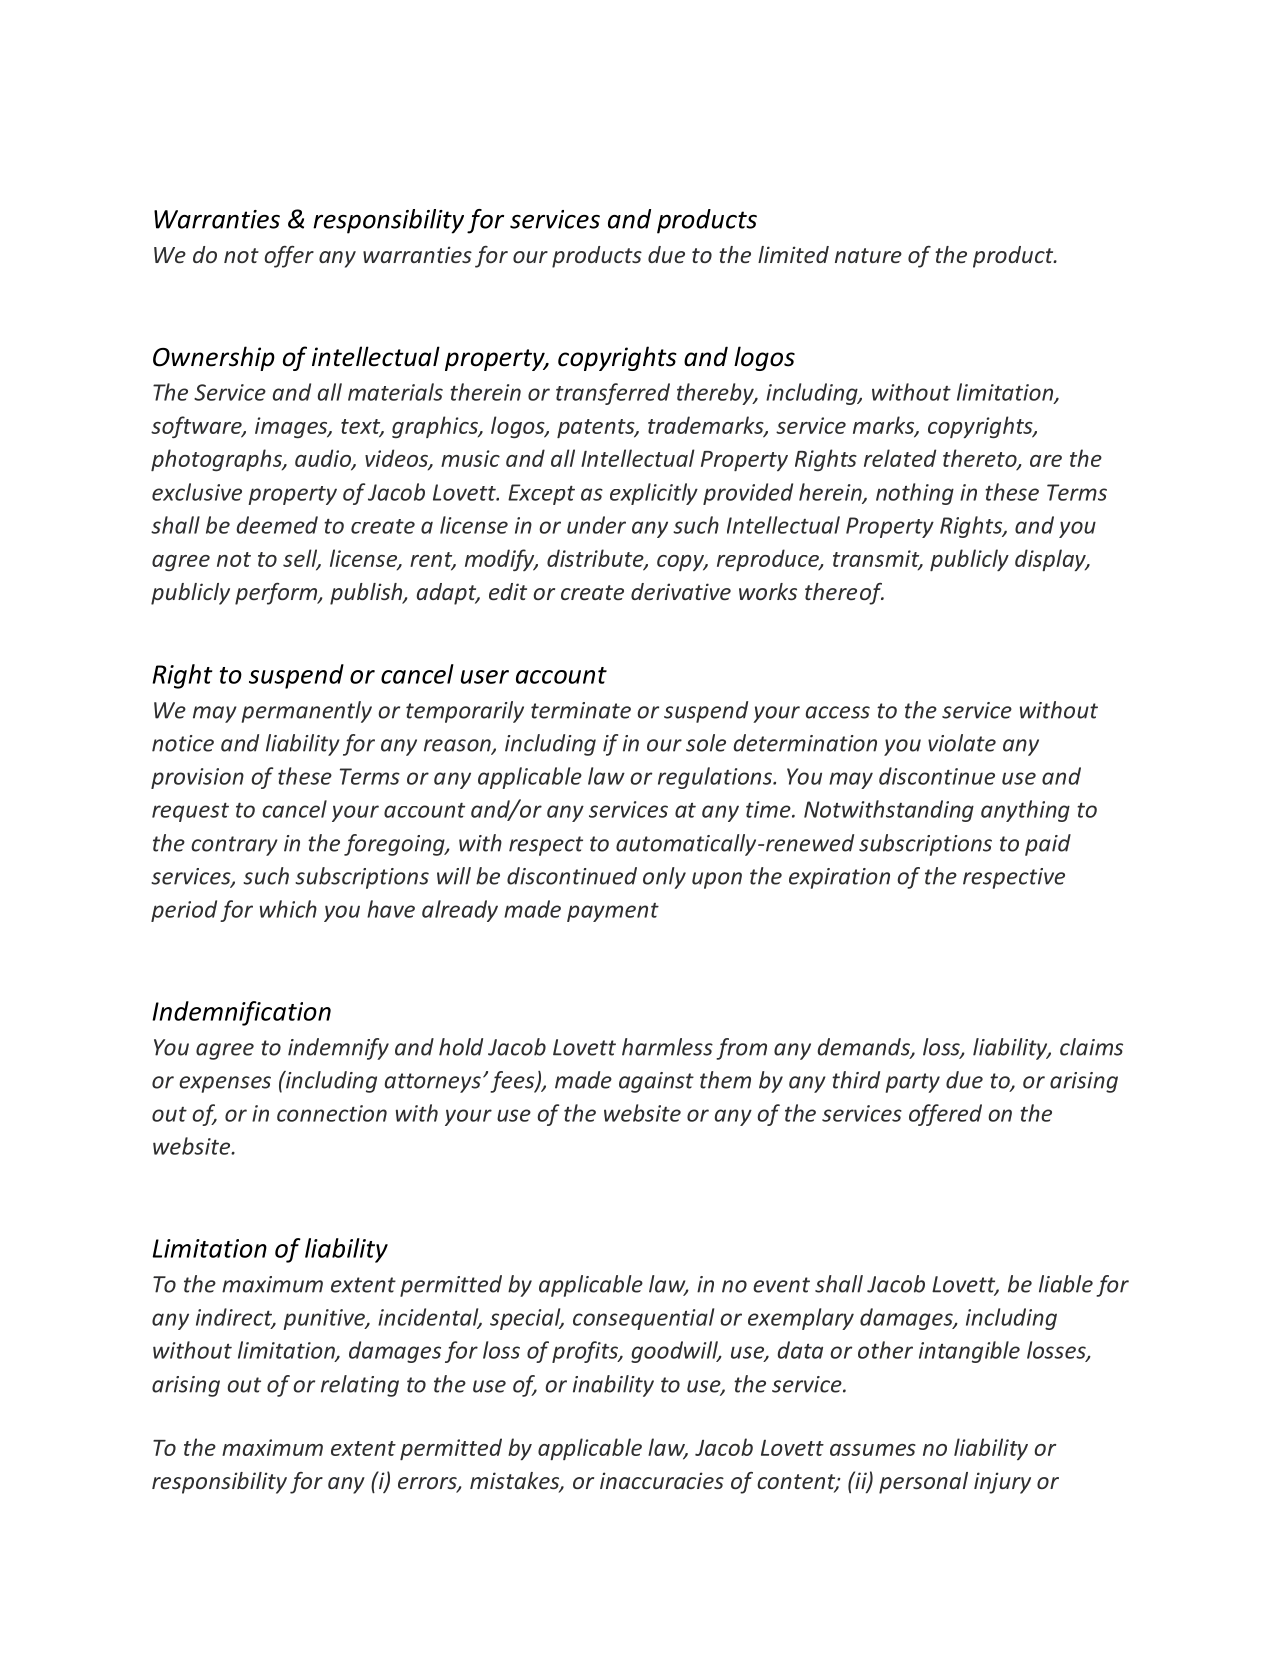 The image size is (1287, 1665). Describe the element at coordinates (868, 255) in the image. I see `nature` at that location.
